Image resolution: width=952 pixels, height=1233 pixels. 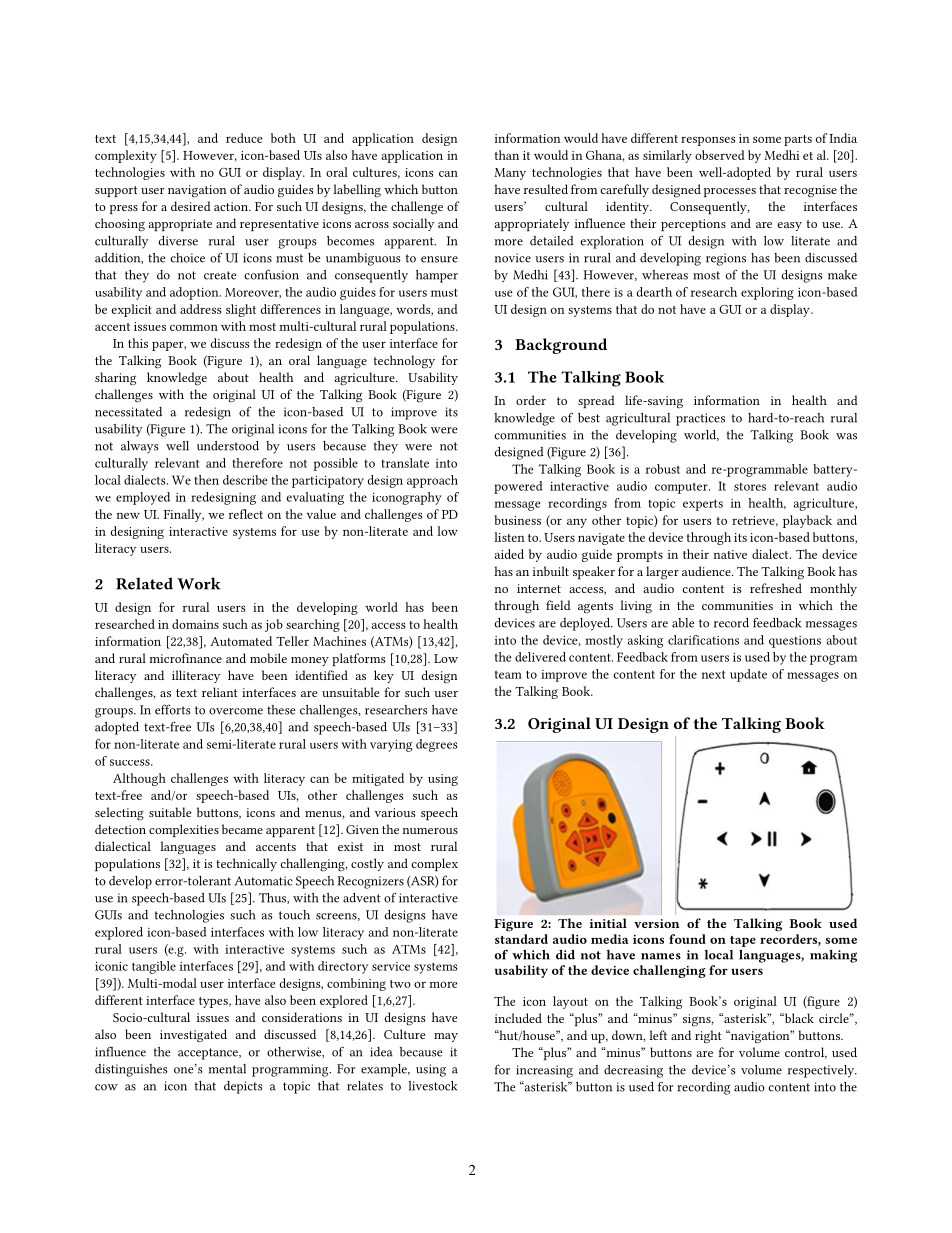 I want to click on stores, so click(x=750, y=487).
